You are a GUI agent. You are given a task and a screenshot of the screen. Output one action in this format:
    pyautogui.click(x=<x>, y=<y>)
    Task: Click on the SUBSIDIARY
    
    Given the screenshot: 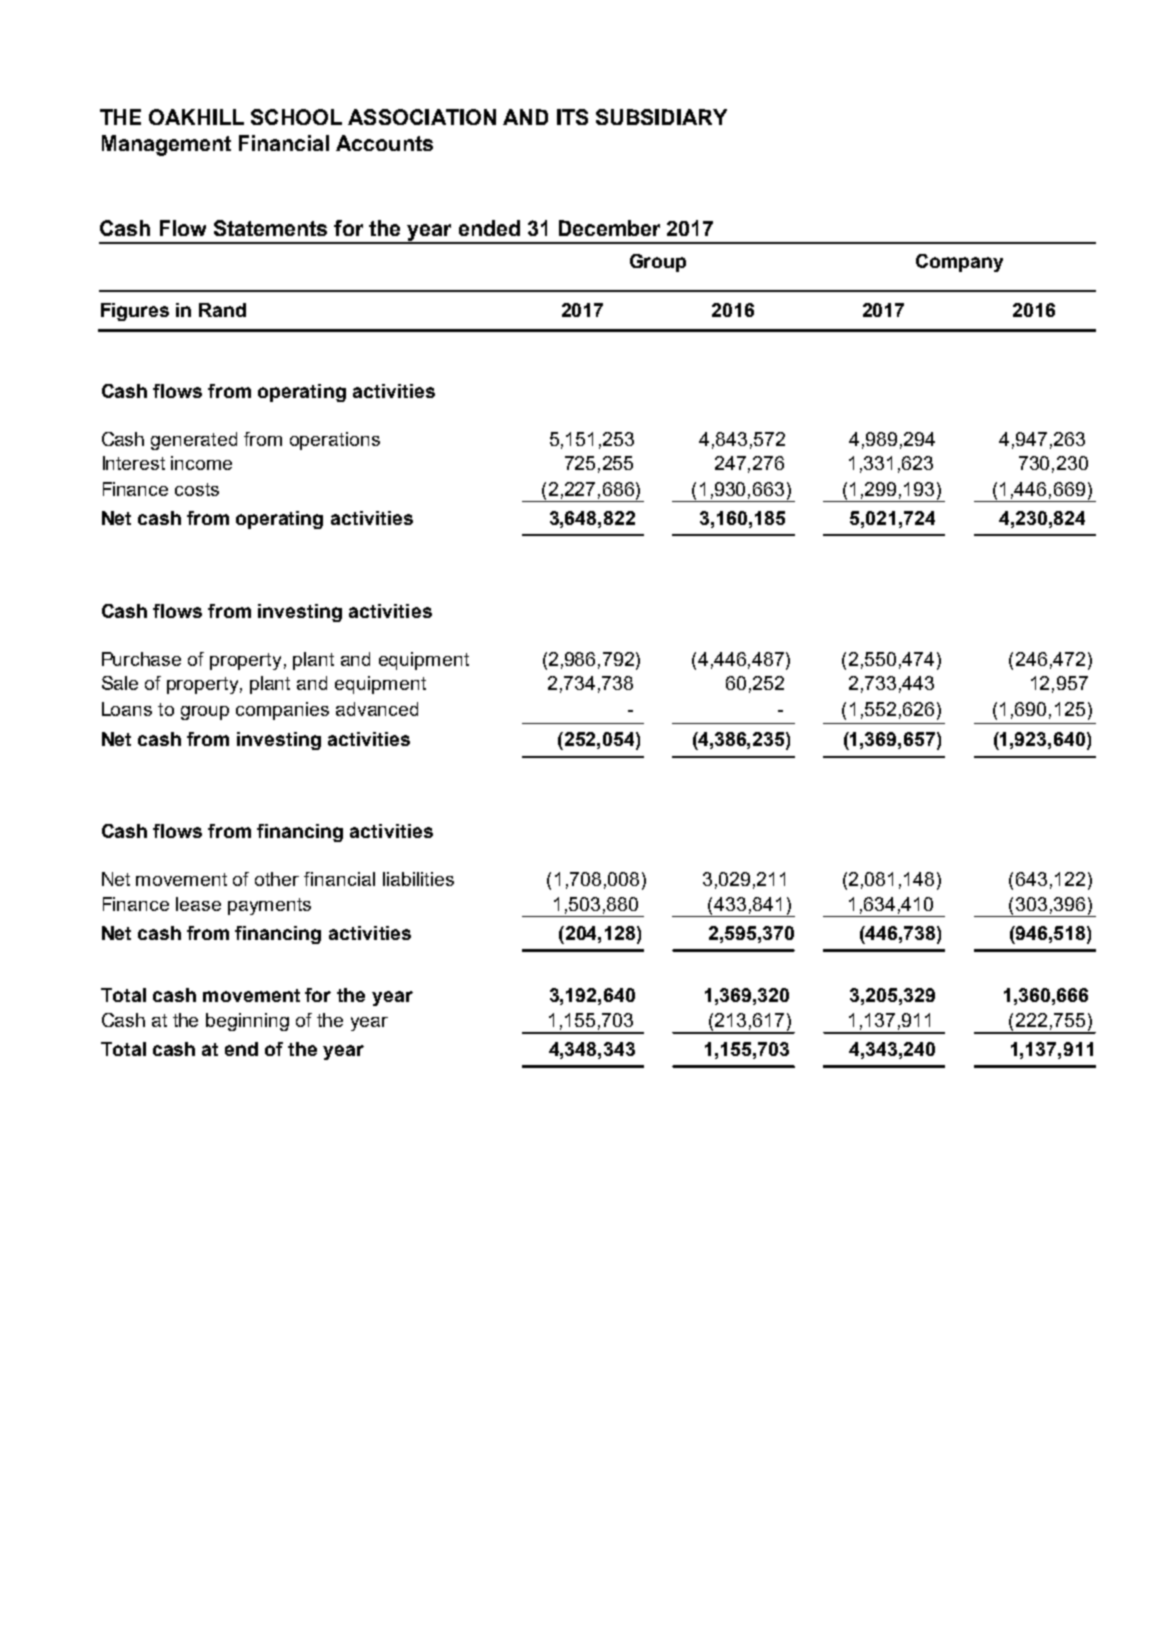 What is the action you would take?
    pyautogui.click(x=661, y=117)
